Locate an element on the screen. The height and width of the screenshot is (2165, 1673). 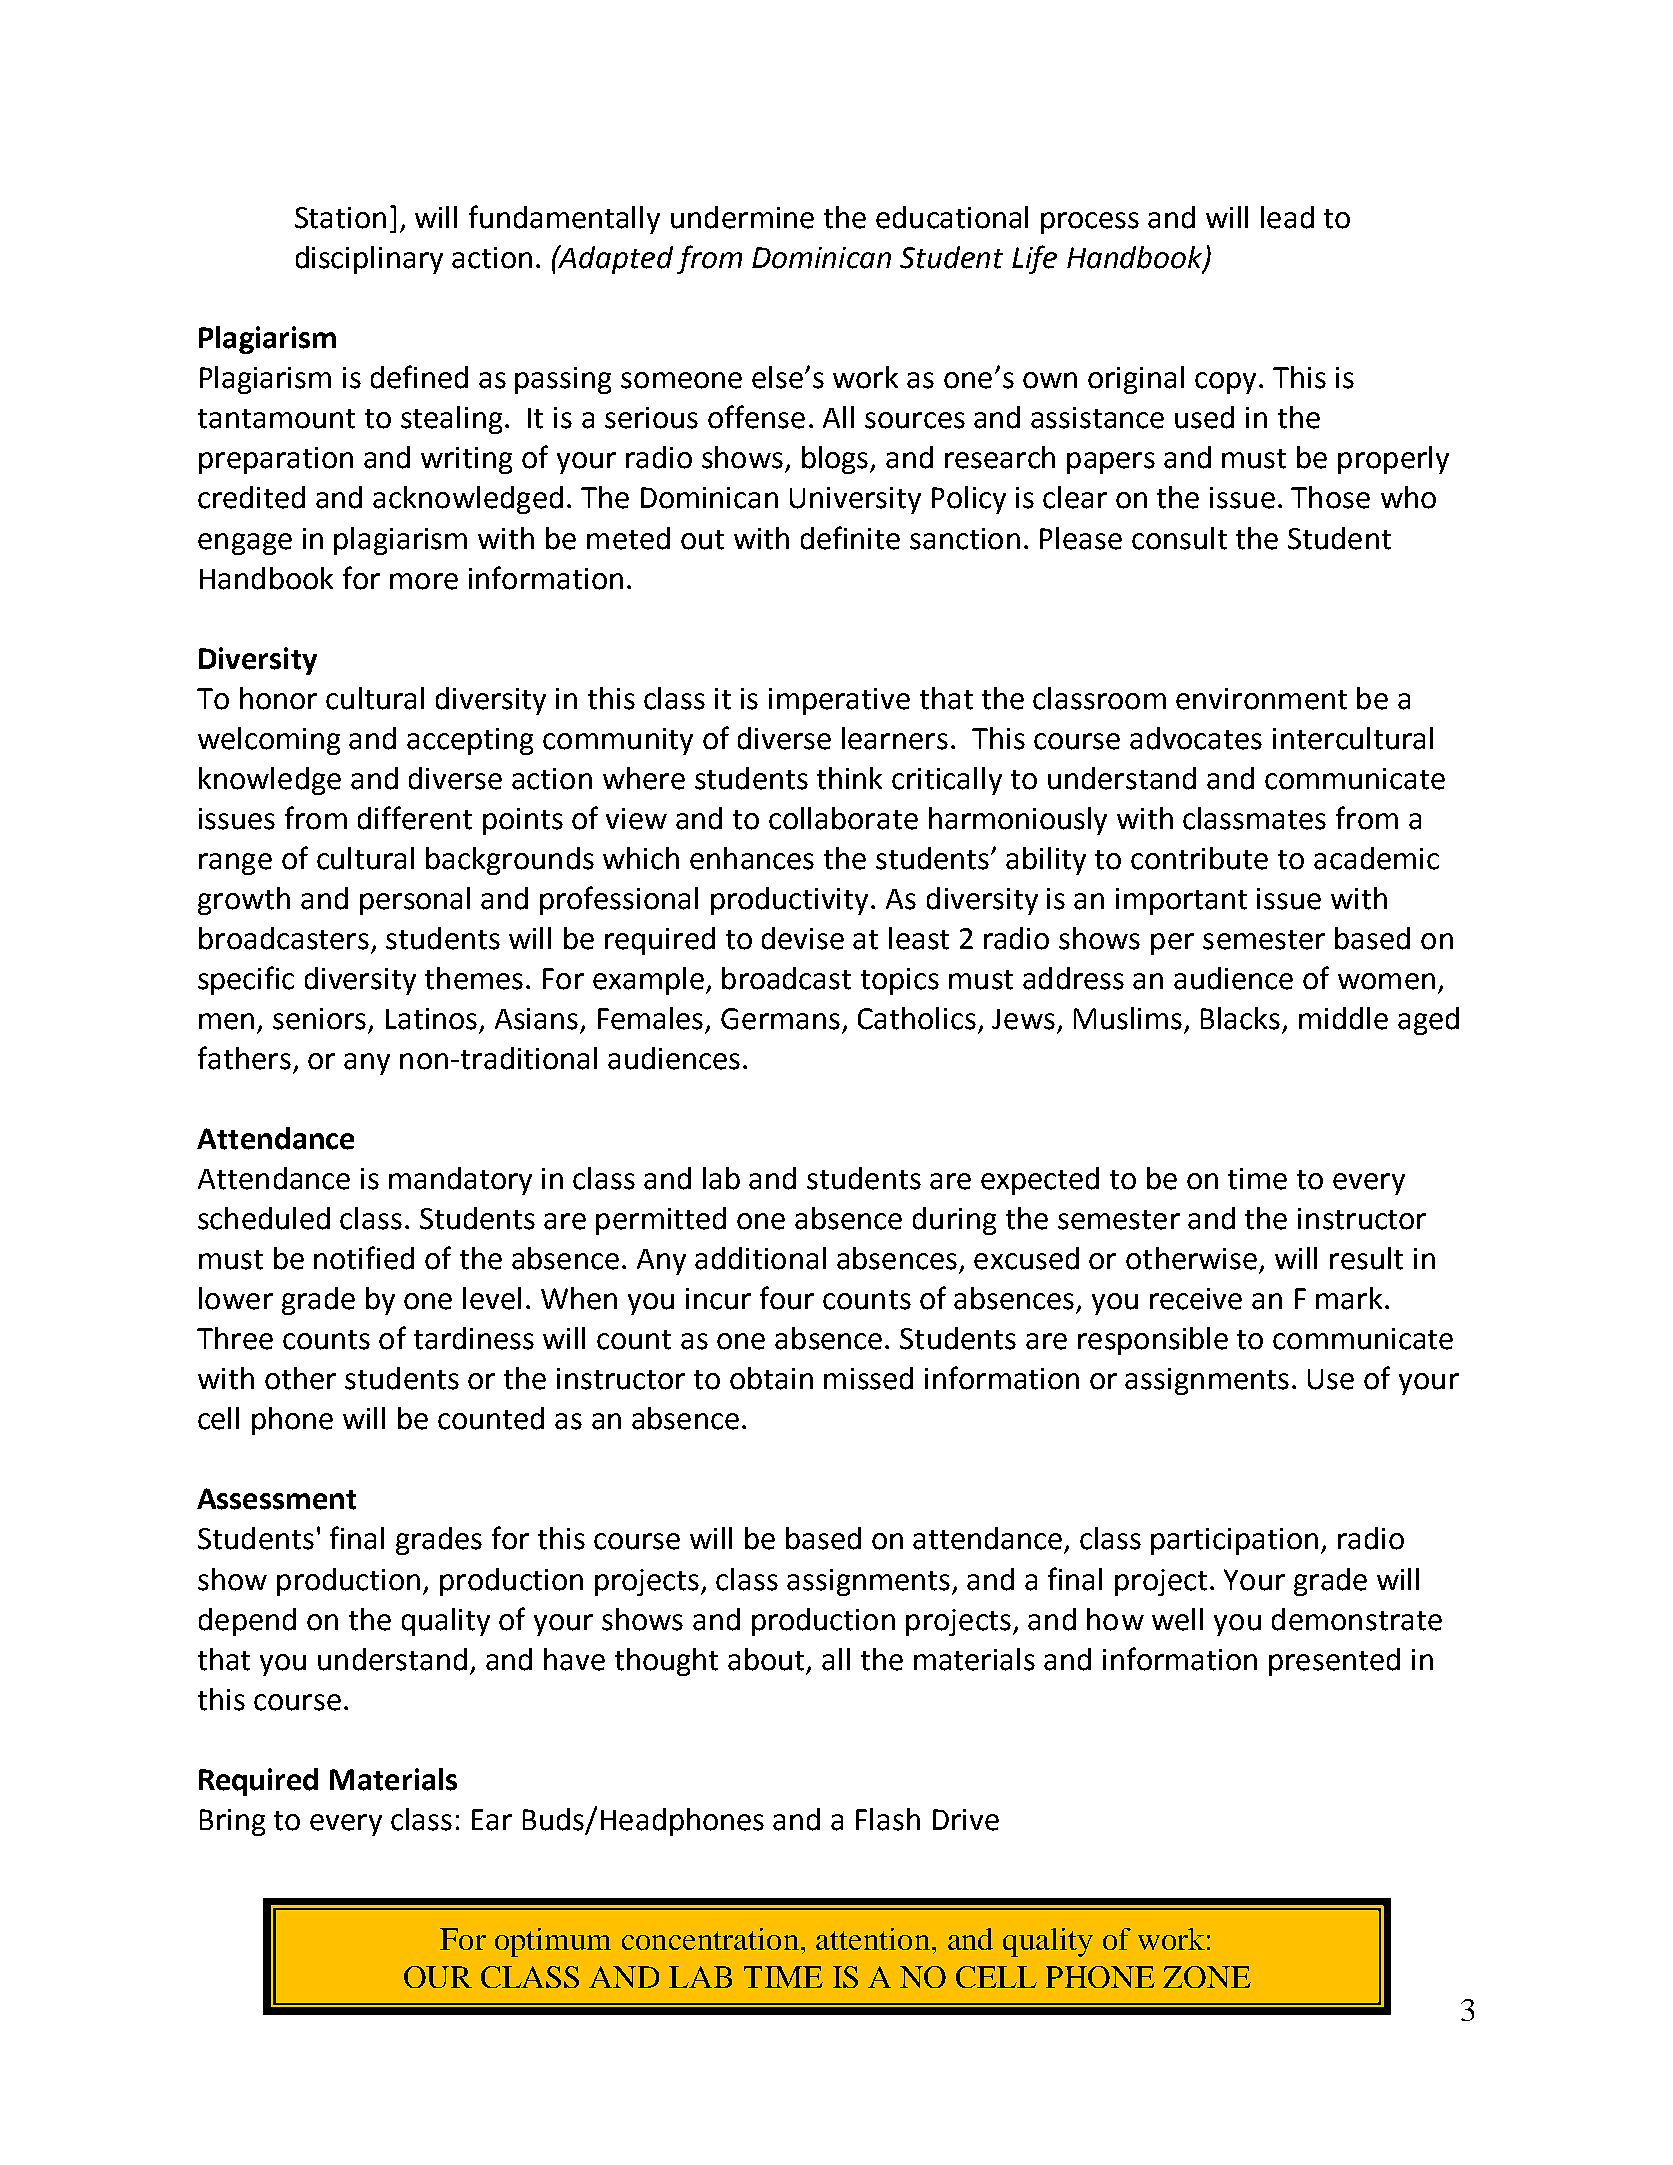
lead is located at coordinates (1287, 217).
